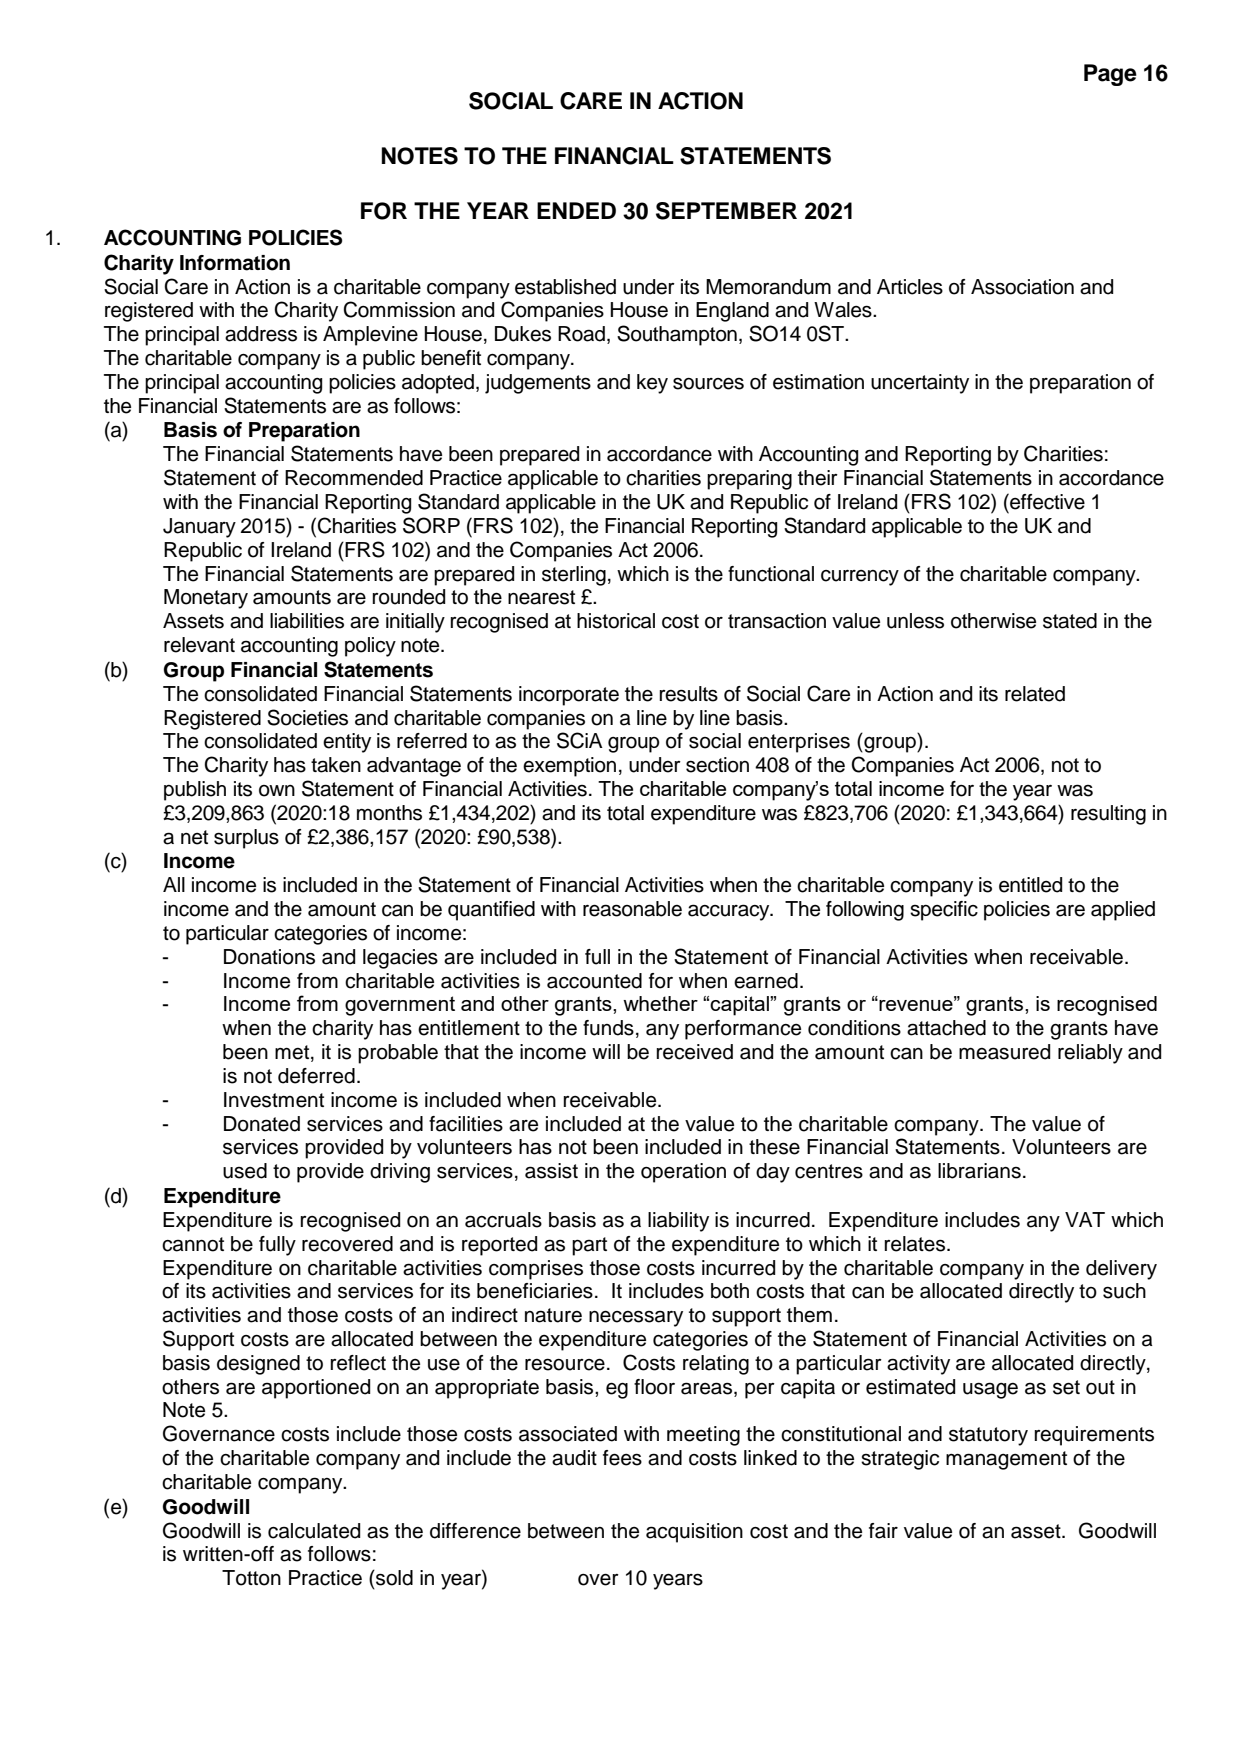 This screenshot has height=1759, width=1244. I want to click on measured, so click(1004, 1052).
